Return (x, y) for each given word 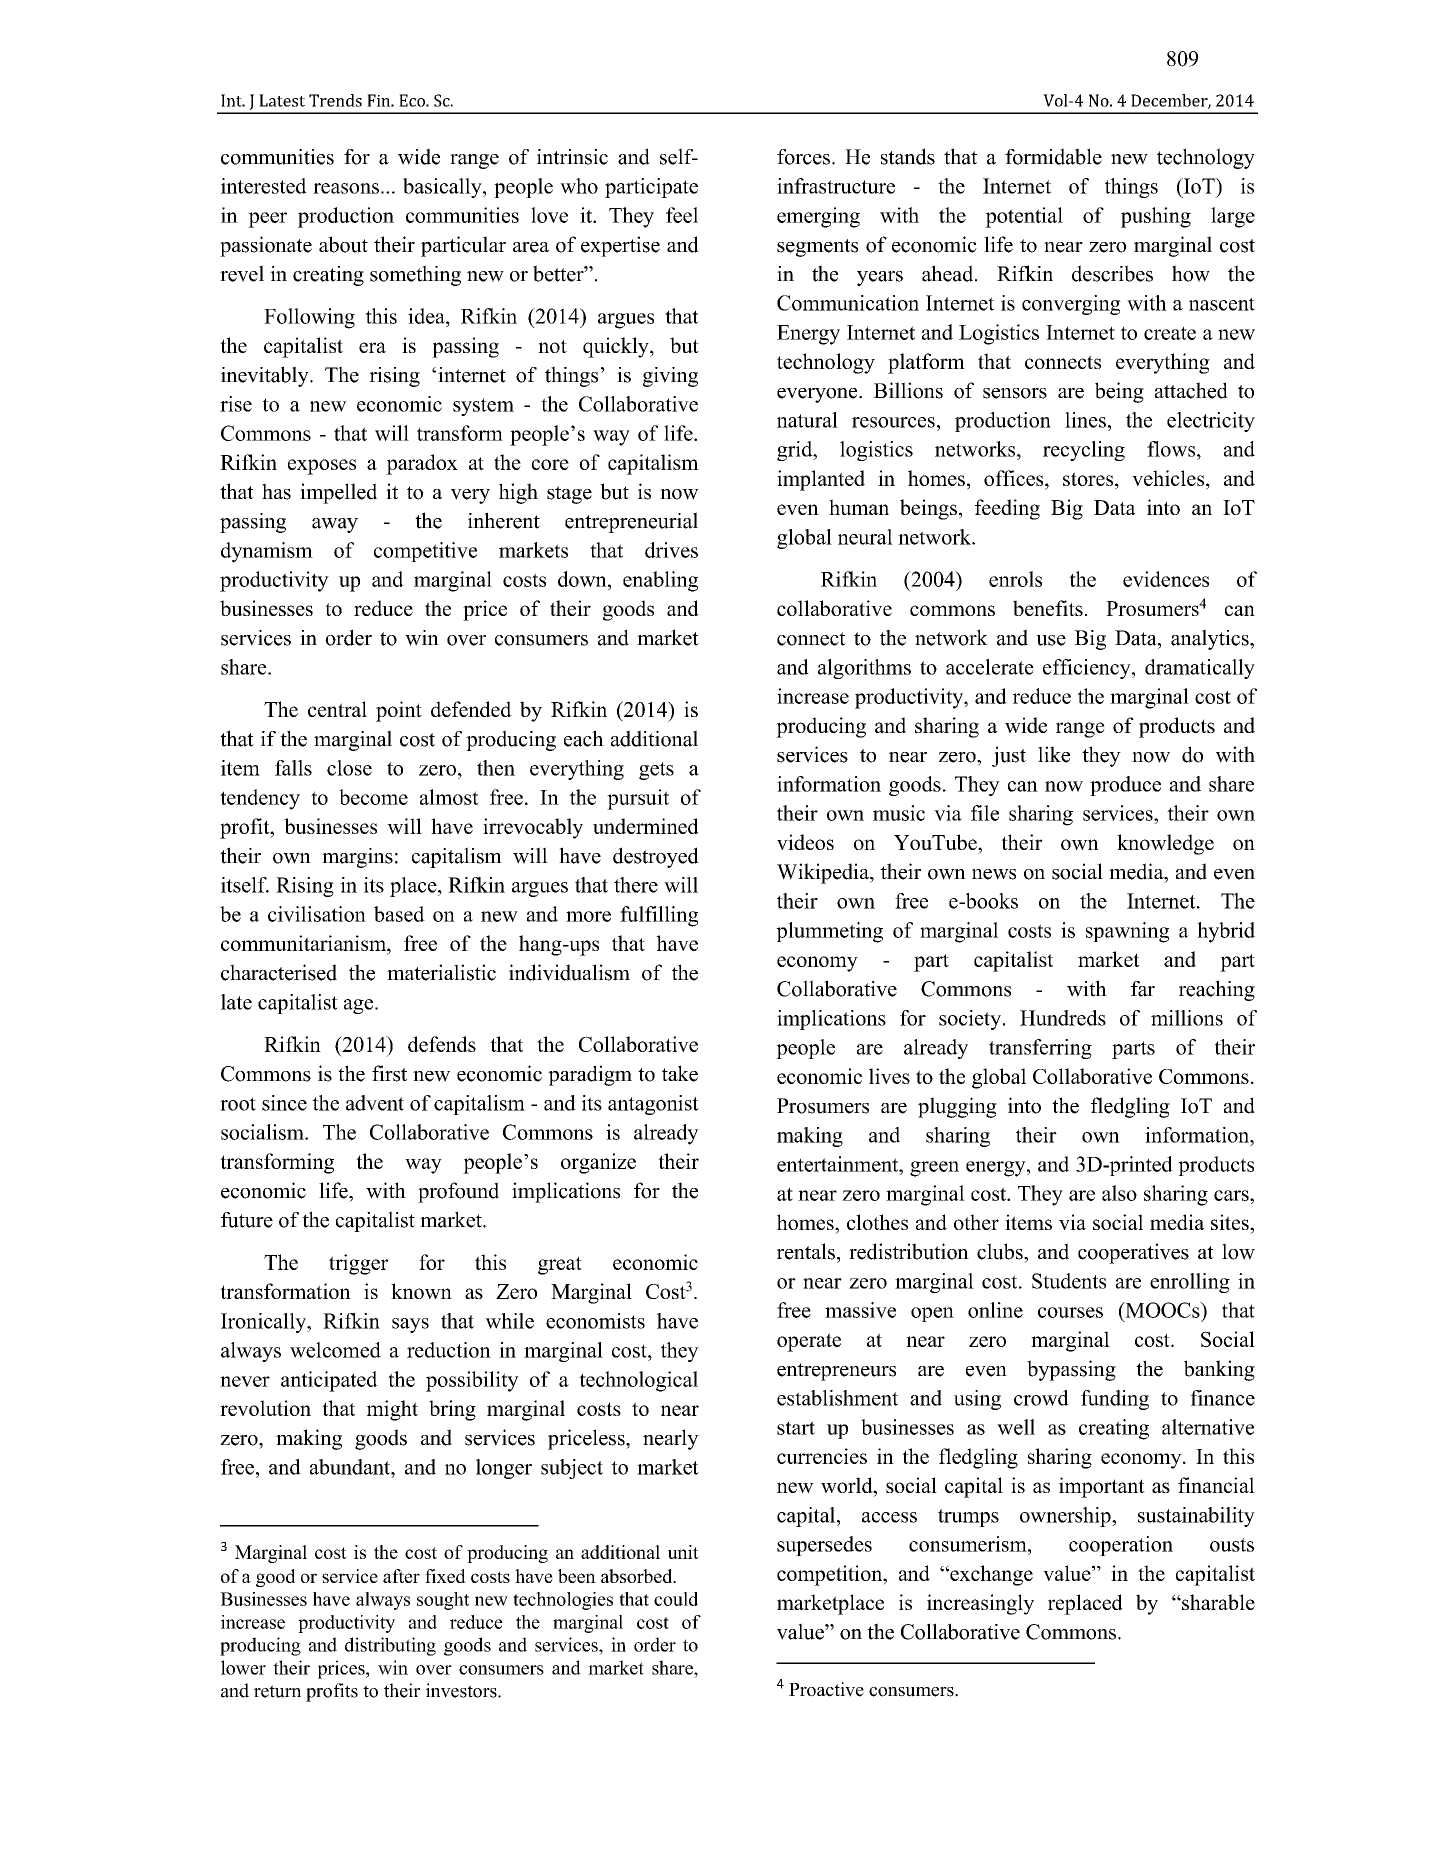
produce (1125, 786)
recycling (1084, 451)
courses (1070, 1312)
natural (807, 420)
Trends (335, 100)
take (680, 1073)
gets (656, 771)
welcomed (335, 1350)
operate (809, 1342)
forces (803, 157)
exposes (322, 467)
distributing (390, 1646)
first (389, 1073)
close (349, 768)
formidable (1053, 156)
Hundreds (1063, 1018)
